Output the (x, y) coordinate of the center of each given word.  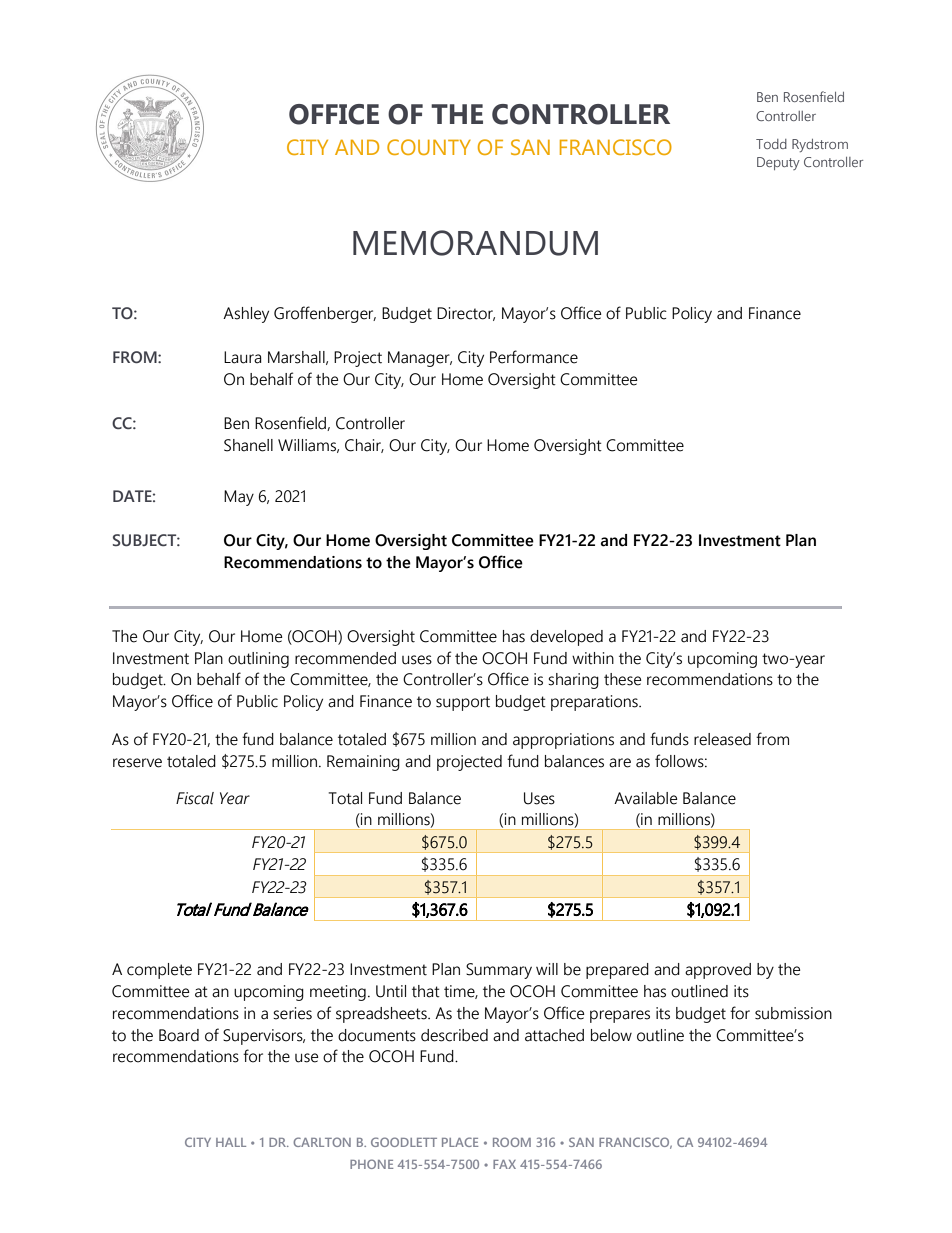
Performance (534, 357)
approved (718, 971)
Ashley (246, 315)
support (463, 703)
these (623, 679)
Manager (420, 359)
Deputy (778, 163)
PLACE (460, 1142)
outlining (258, 660)
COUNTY (429, 147)
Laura (243, 357)
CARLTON (322, 1142)
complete (159, 971)
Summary (499, 971)
